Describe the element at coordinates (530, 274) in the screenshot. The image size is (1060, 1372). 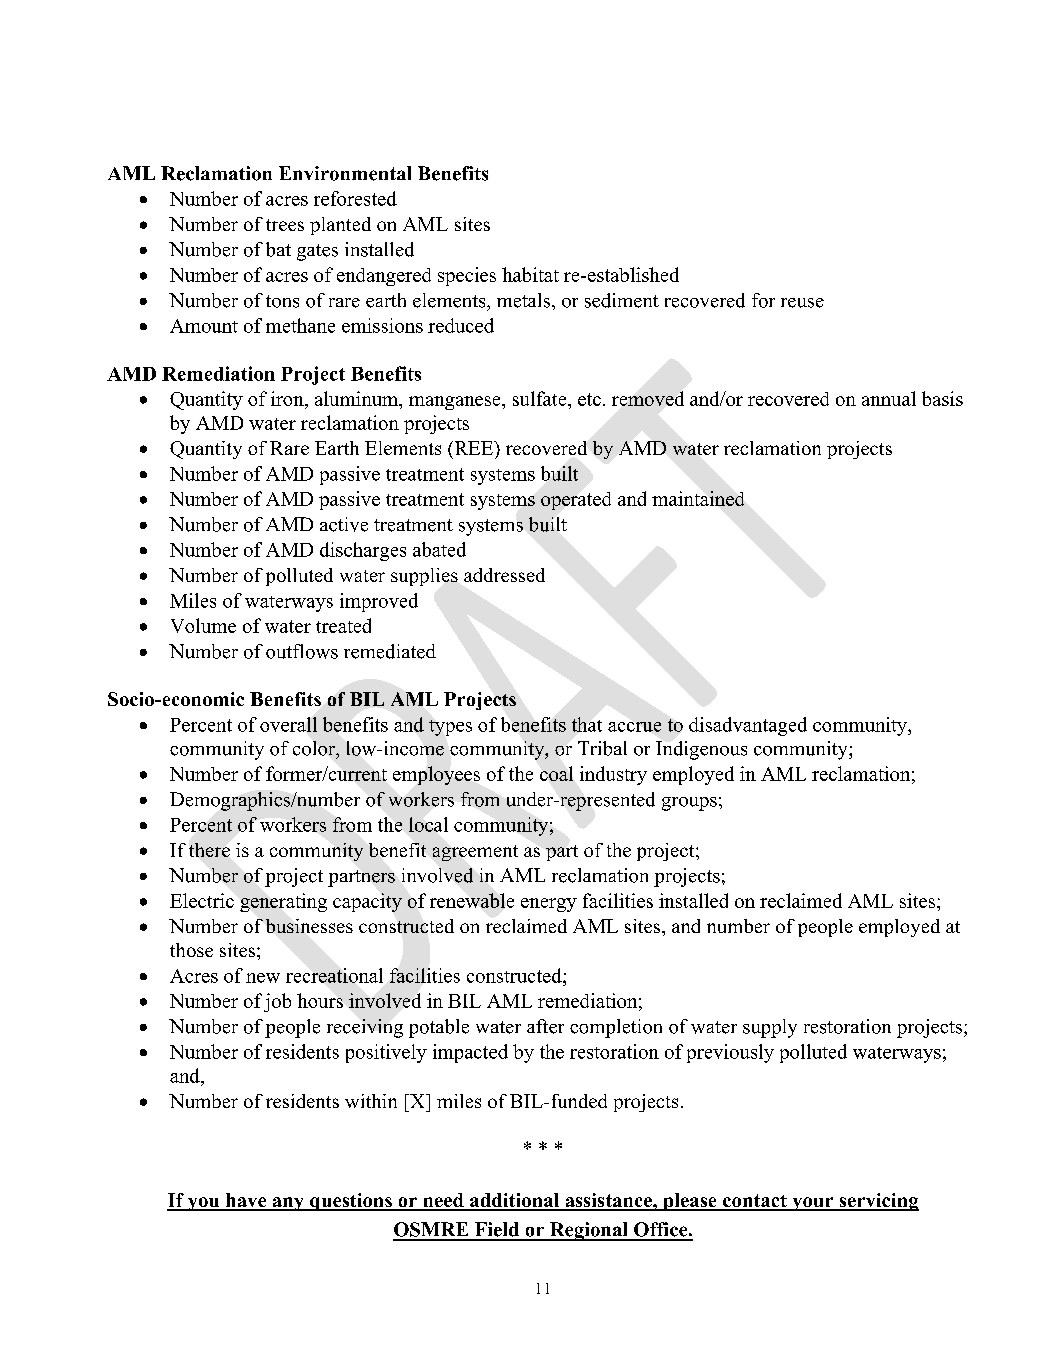
I see `habitat` at that location.
